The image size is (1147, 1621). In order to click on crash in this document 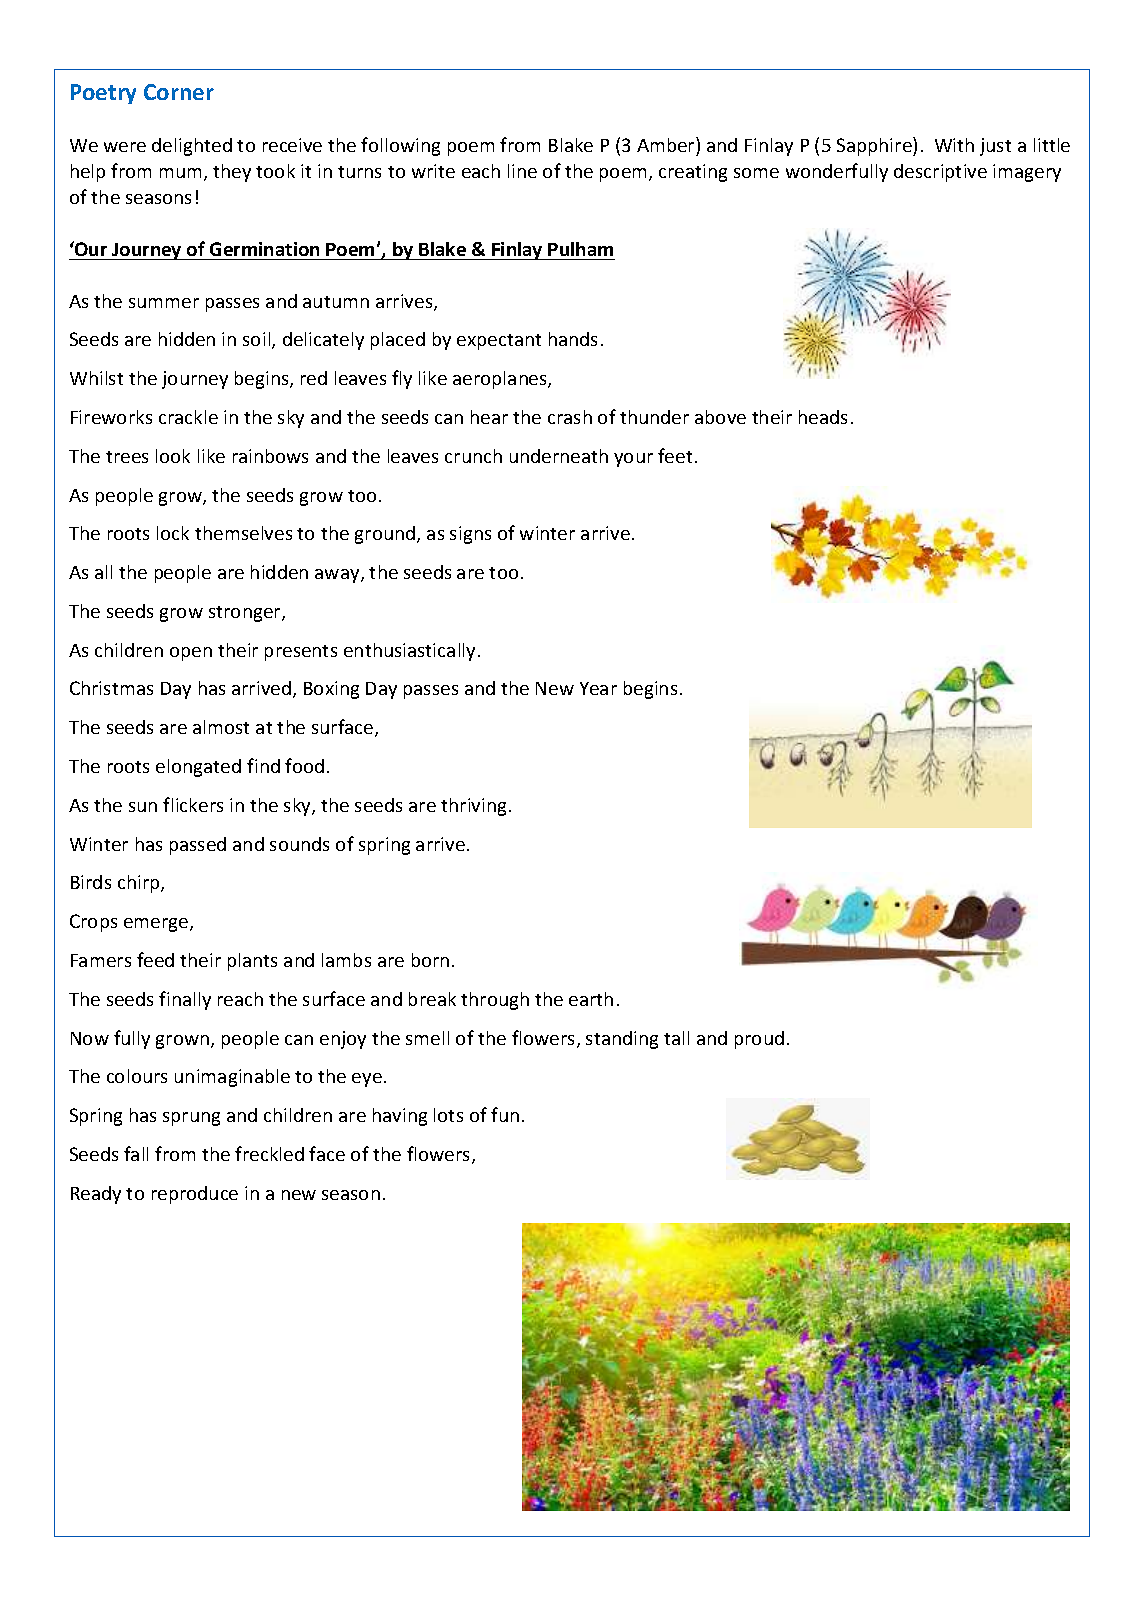, I will do `click(570, 417)`.
